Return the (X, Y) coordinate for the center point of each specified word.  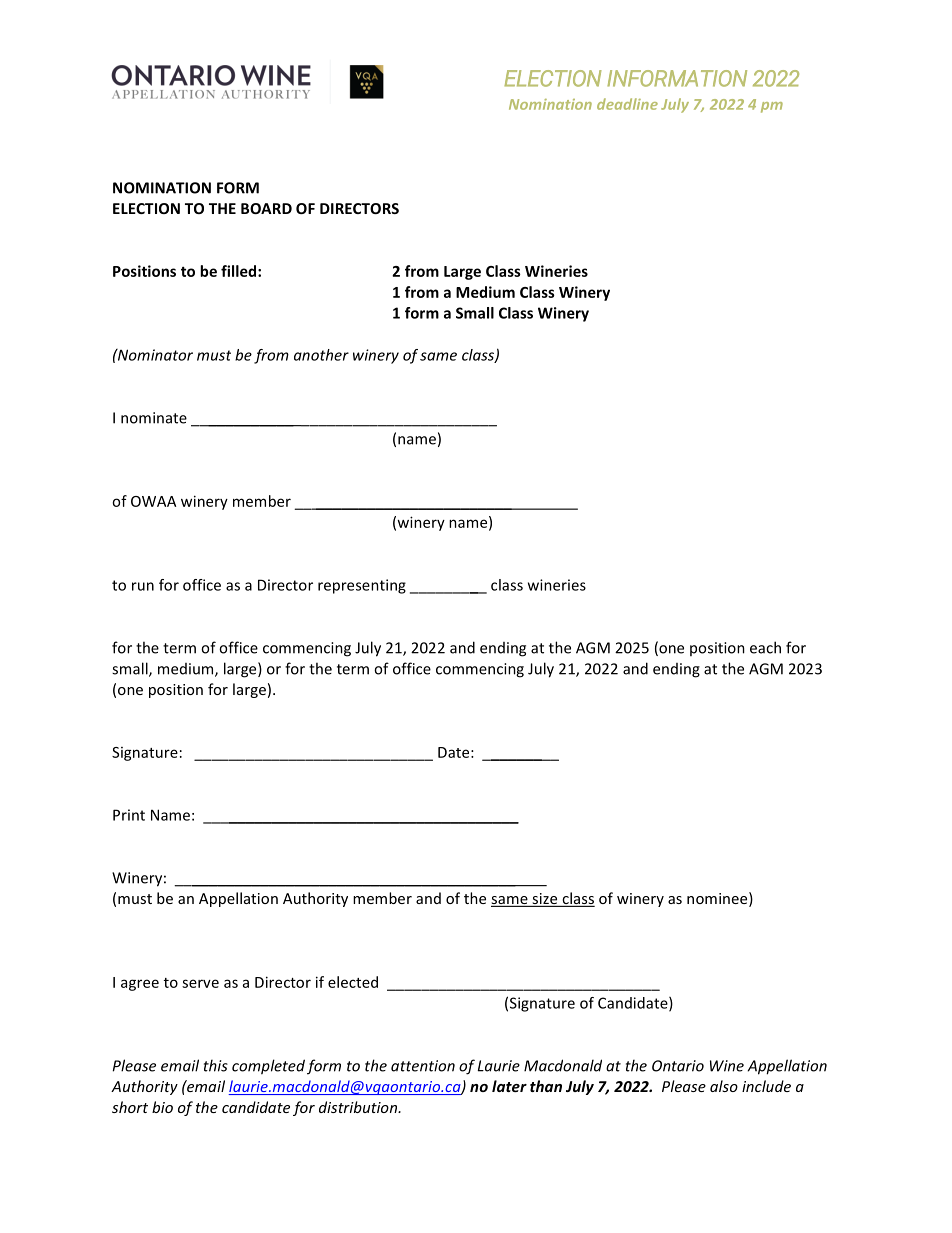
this (216, 1065)
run (143, 586)
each (765, 647)
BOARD (266, 208)
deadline (627, 104)
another (321, 355)
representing (362, 586)
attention (423, 1066)
